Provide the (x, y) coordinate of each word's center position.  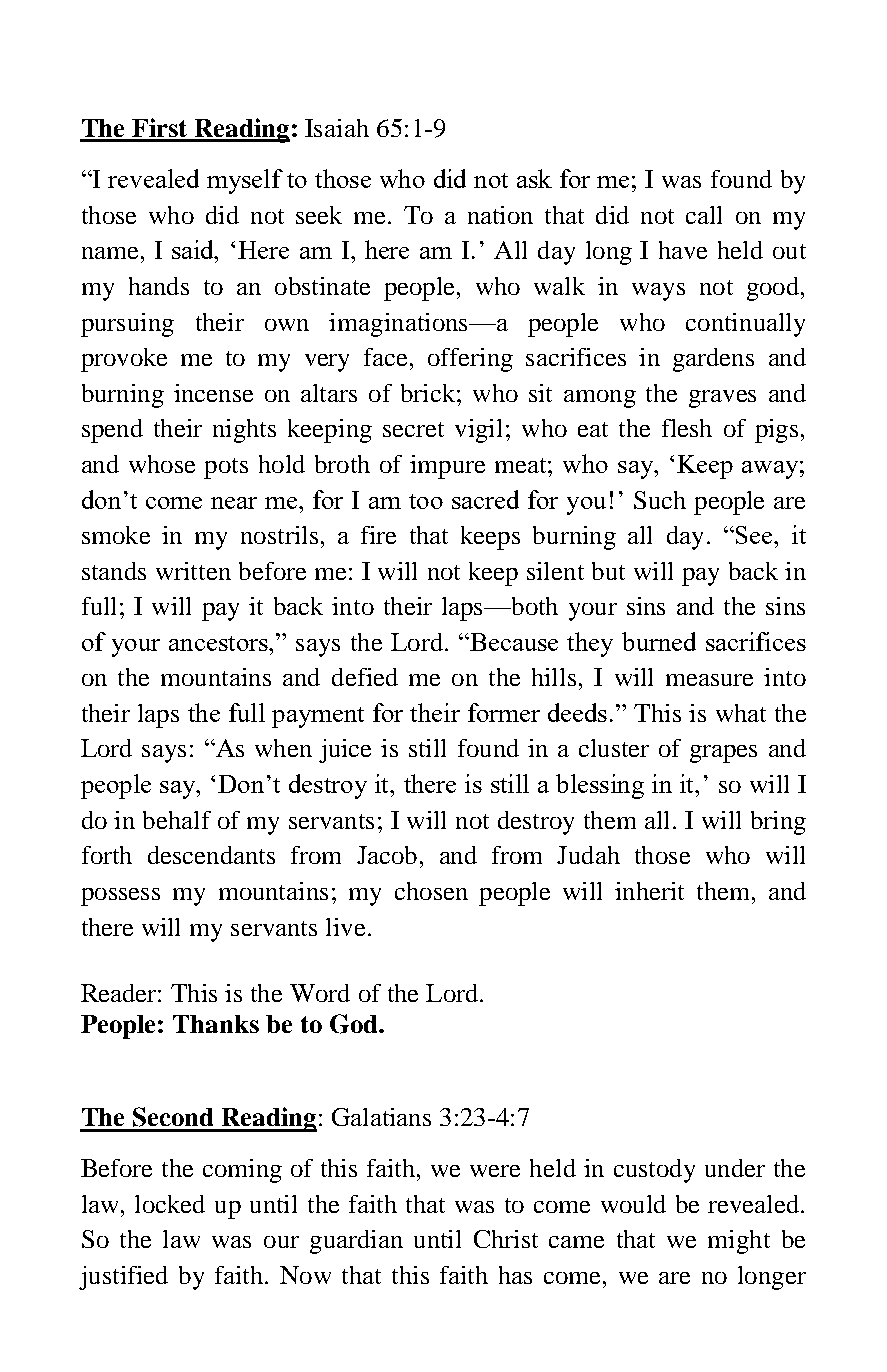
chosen (431, 891)
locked (170, 1204)
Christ (506, 1239)
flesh (687, 428)
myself (245, 181)
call (704, 215)
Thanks (216, 1024)
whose (162, 464)
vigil (478, 431)
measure (709, 680)
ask (534, 178)
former (504, 712)
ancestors (219, 643)
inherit (649, 891)
